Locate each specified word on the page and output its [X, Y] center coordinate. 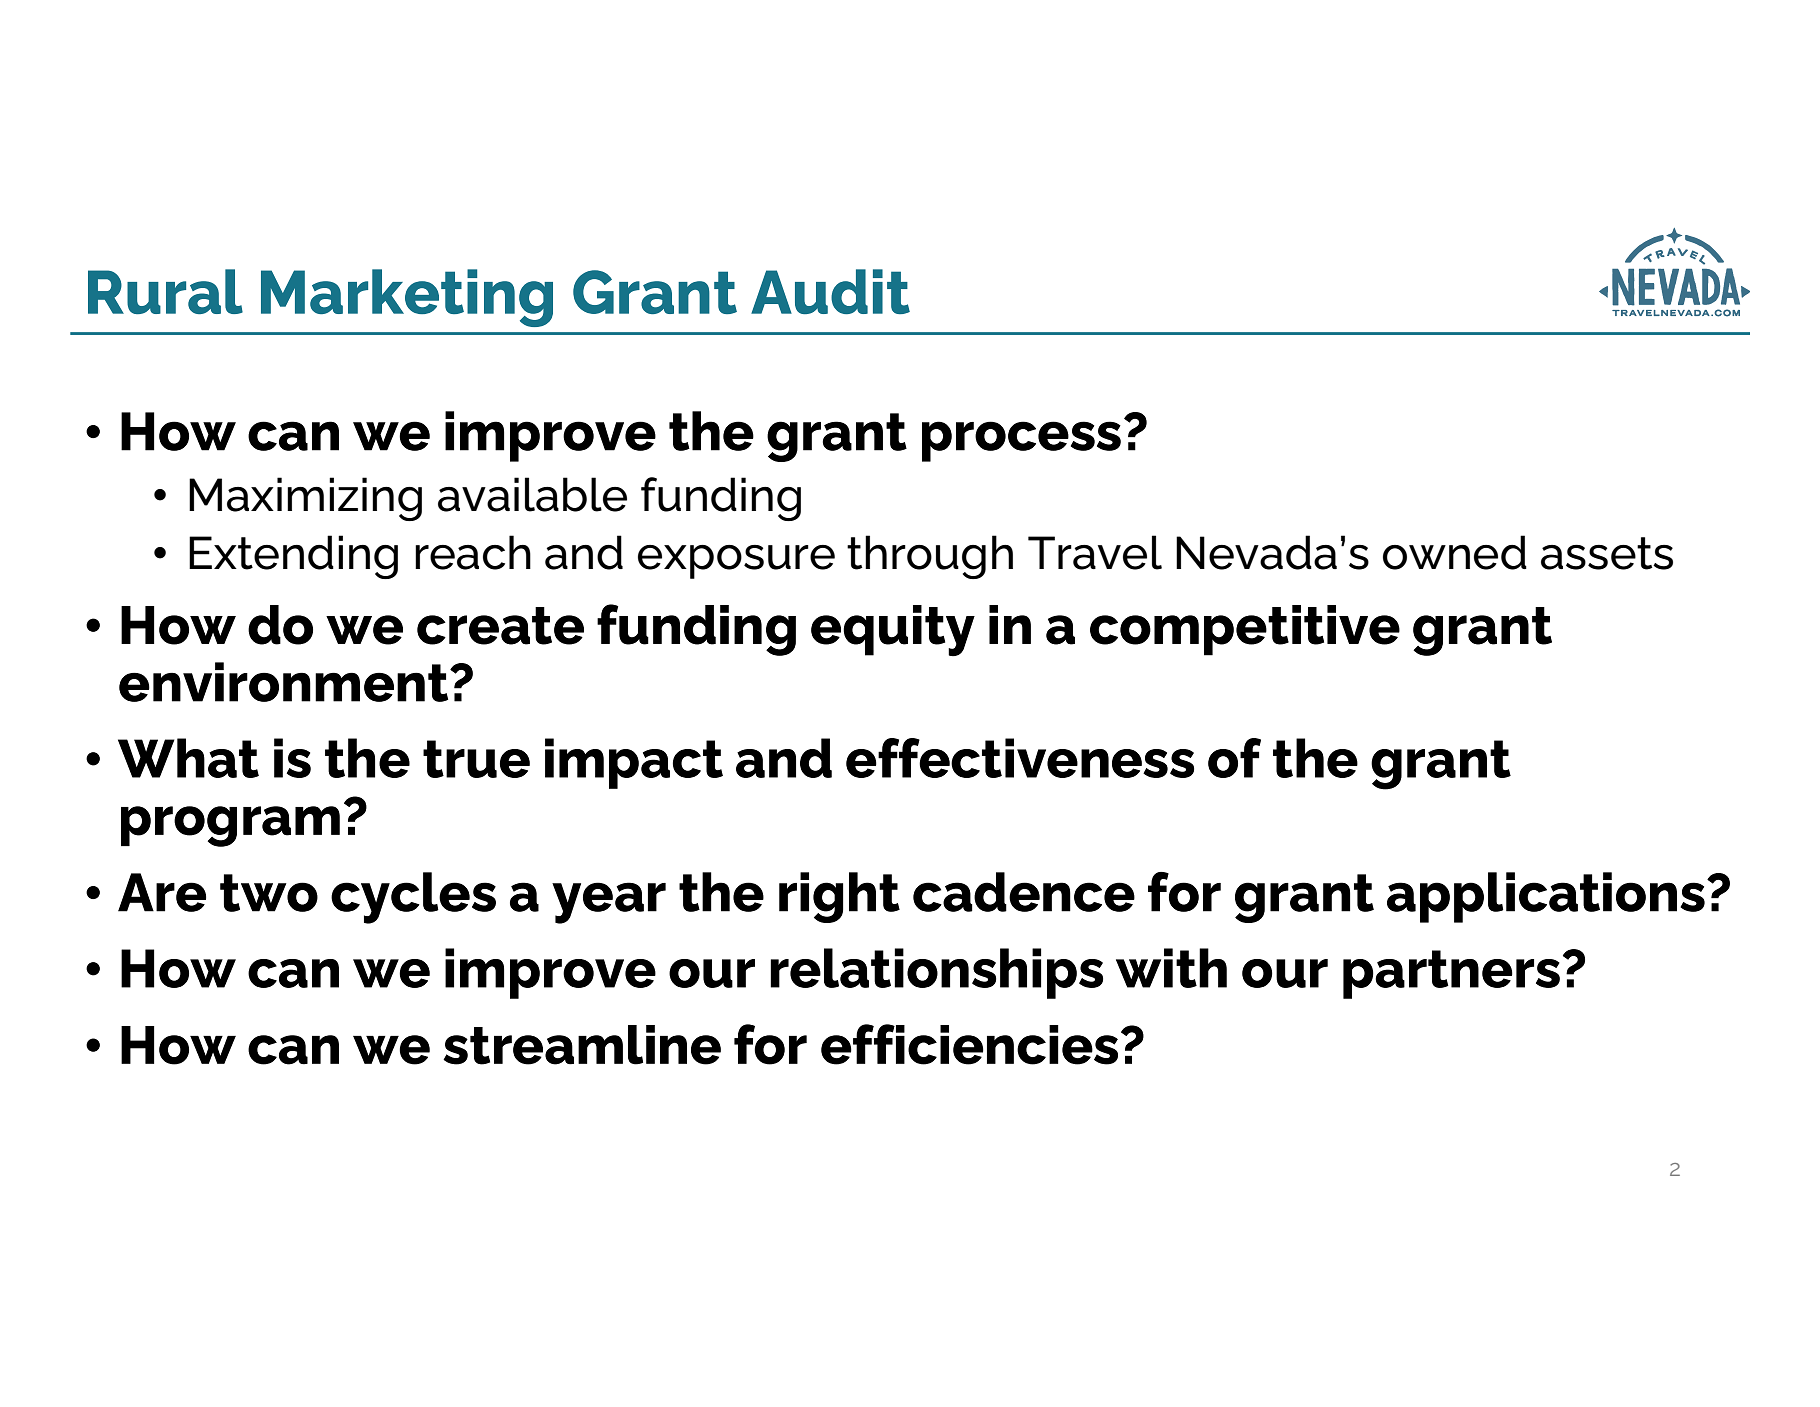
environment [285, 682]
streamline [582, 1045]
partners [1451, 974]
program [230, 826]
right [839, 897]
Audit [830, 291]
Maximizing [305, 499]
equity [893, 630]
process [1021, 441]
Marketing [407, 298]
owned [1455, 552]
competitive [1245, 630]
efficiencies [969, 1044]
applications [1546, 897]
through [930, 557]
